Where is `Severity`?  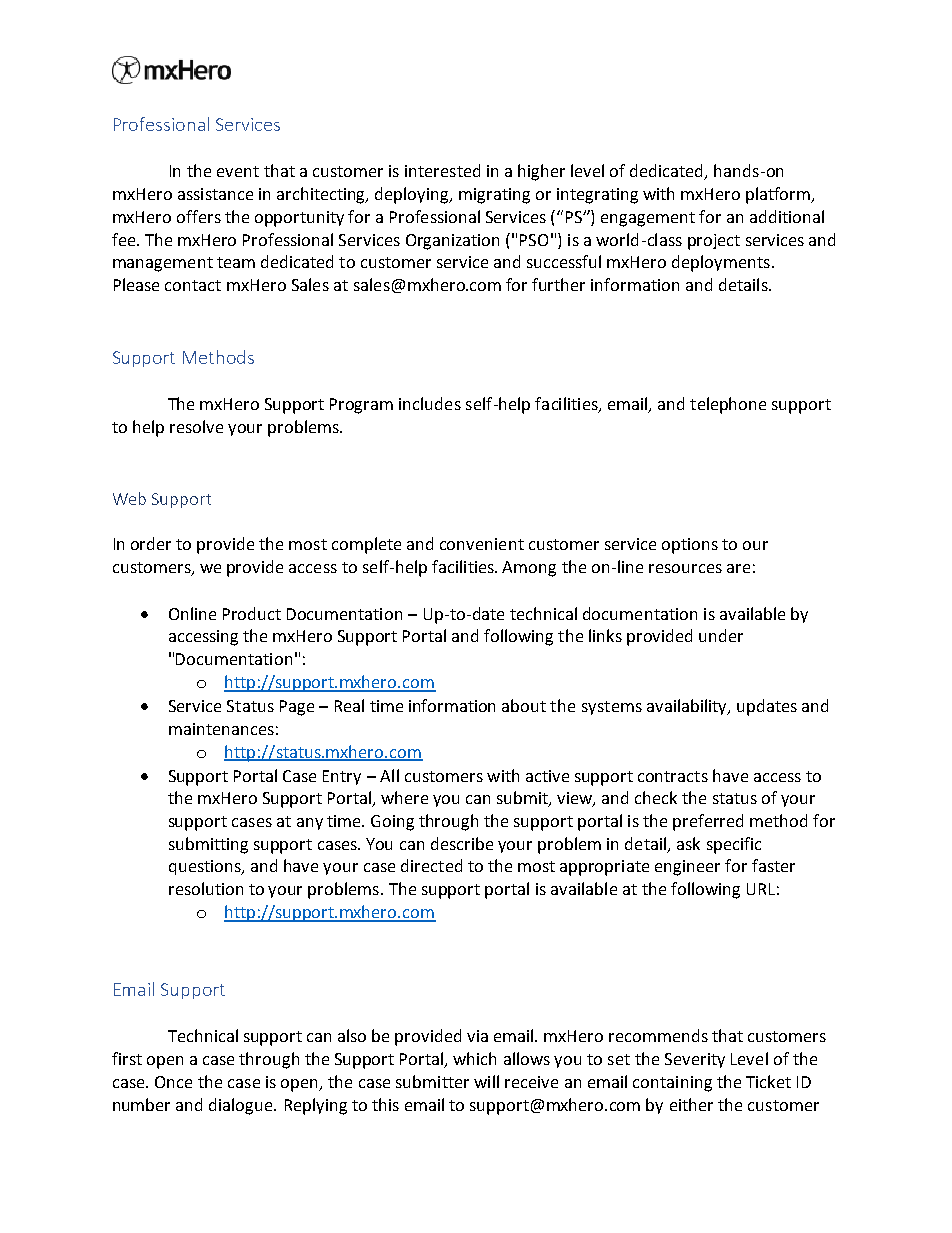
Severity is located at coordinates (695, 1060).
